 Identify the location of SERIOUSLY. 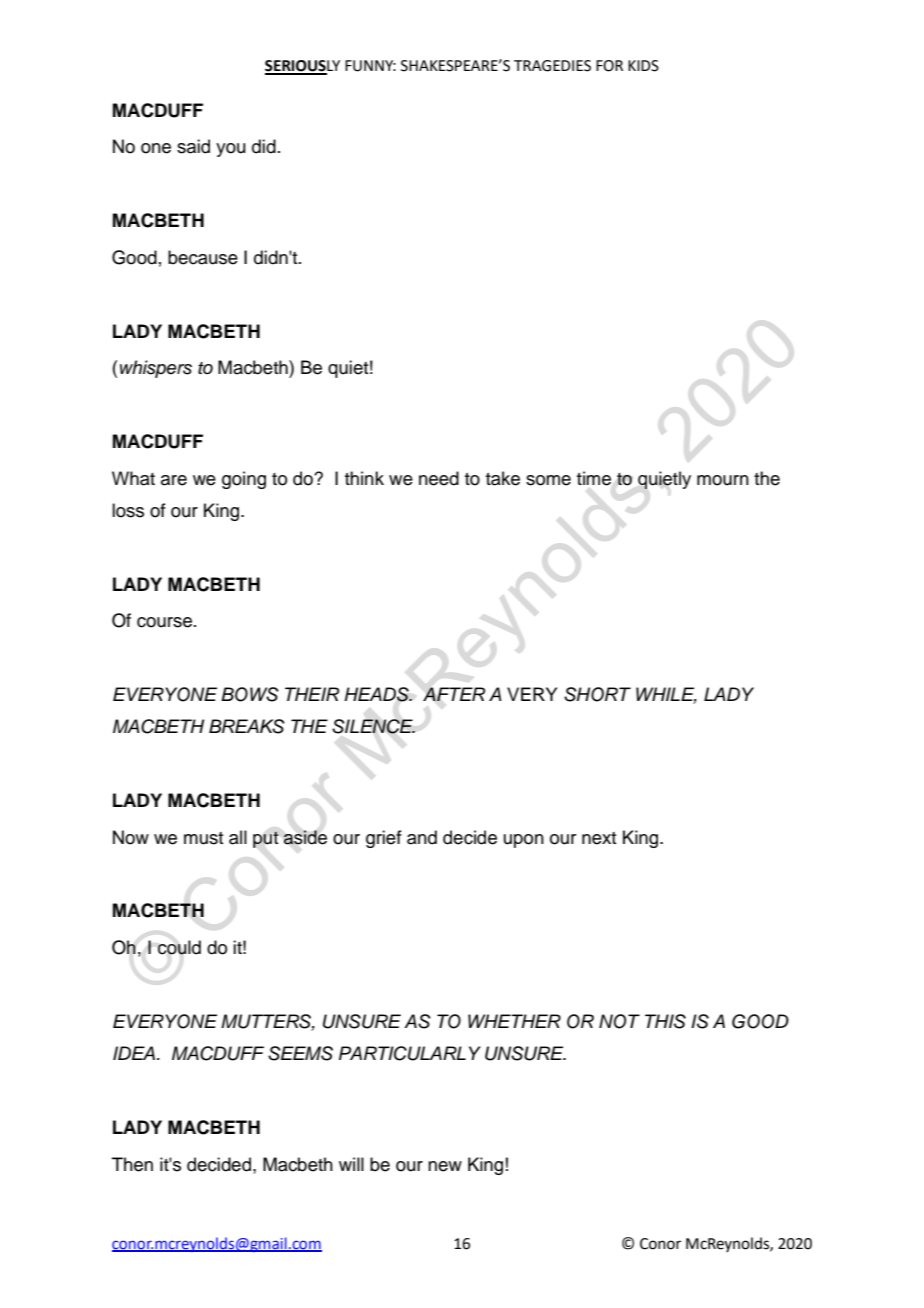
(302, 67).
